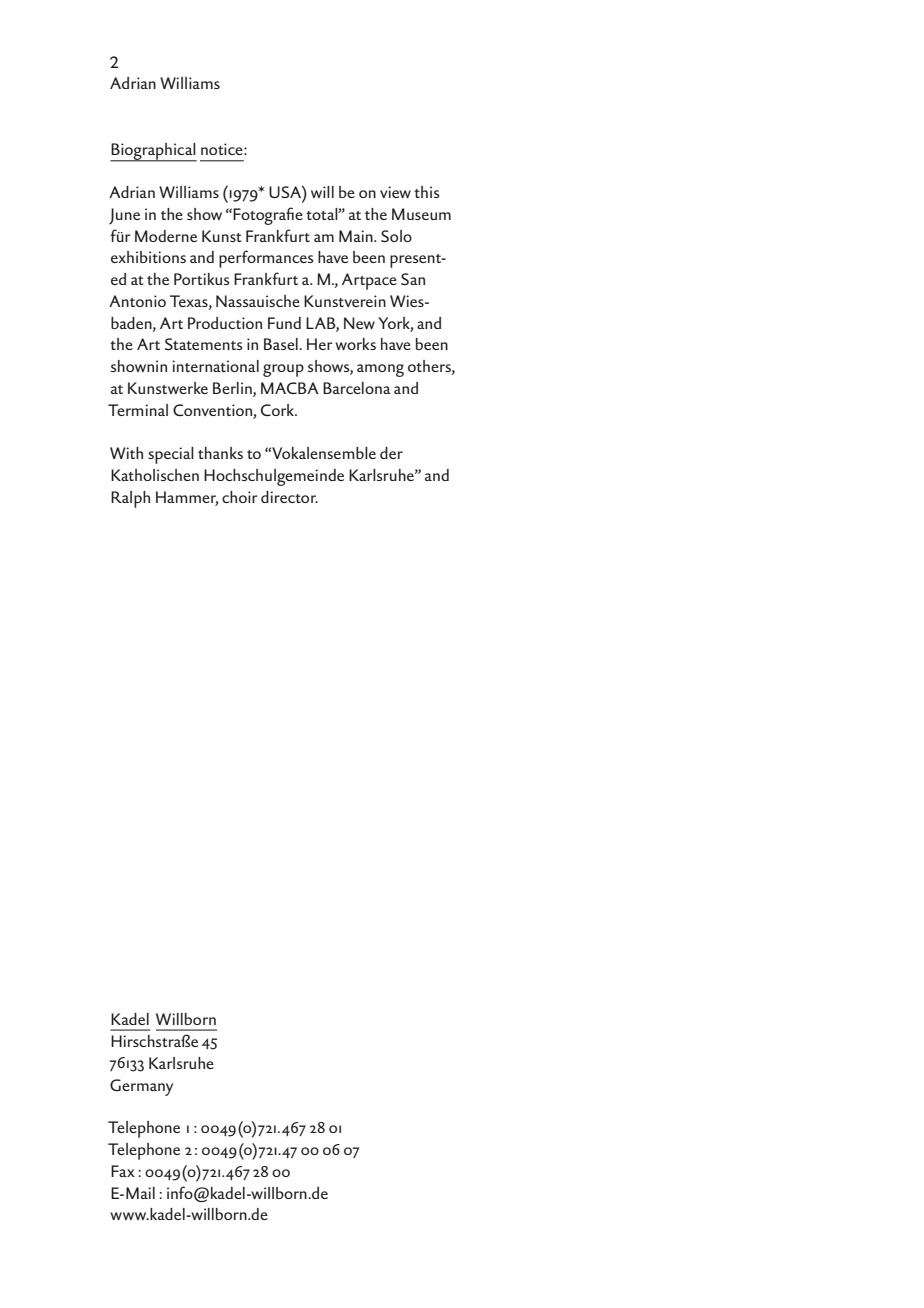 This screenshot has width=924, height=1308. What do you see at coordinates (395, 192) in the screenshot?
I see `view` at bounding box center [395, 192].
